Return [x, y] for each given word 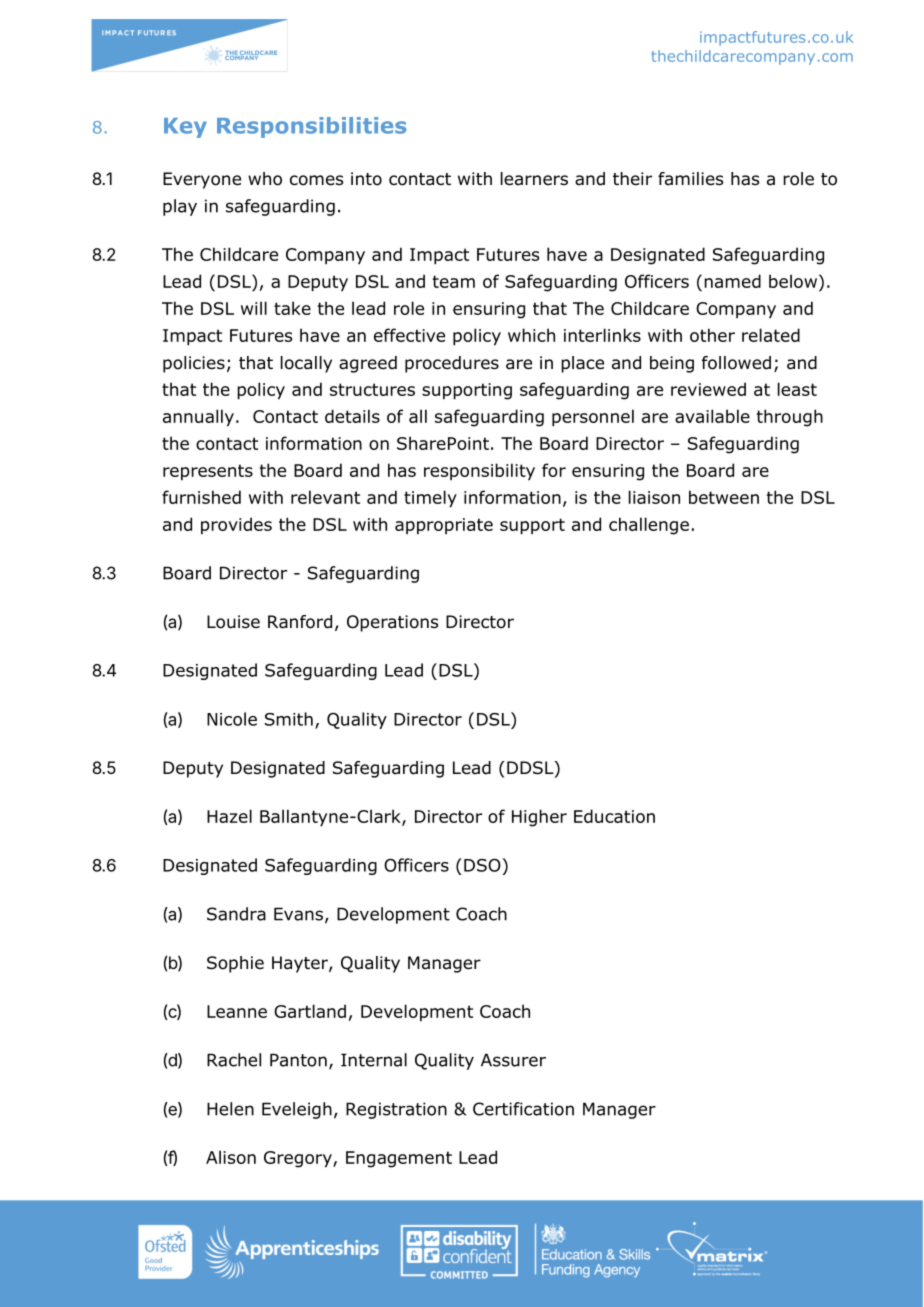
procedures [452, 364]
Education [614, 816]
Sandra [236, 914]
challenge [649, 526]
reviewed [708, 389]
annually [198, 418]
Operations [392, 623]
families [690, 179]
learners [534, 179]
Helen [230, 1109]
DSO [482, 865]
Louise [233, 622]
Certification [523, 1109]
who [265, 179]
